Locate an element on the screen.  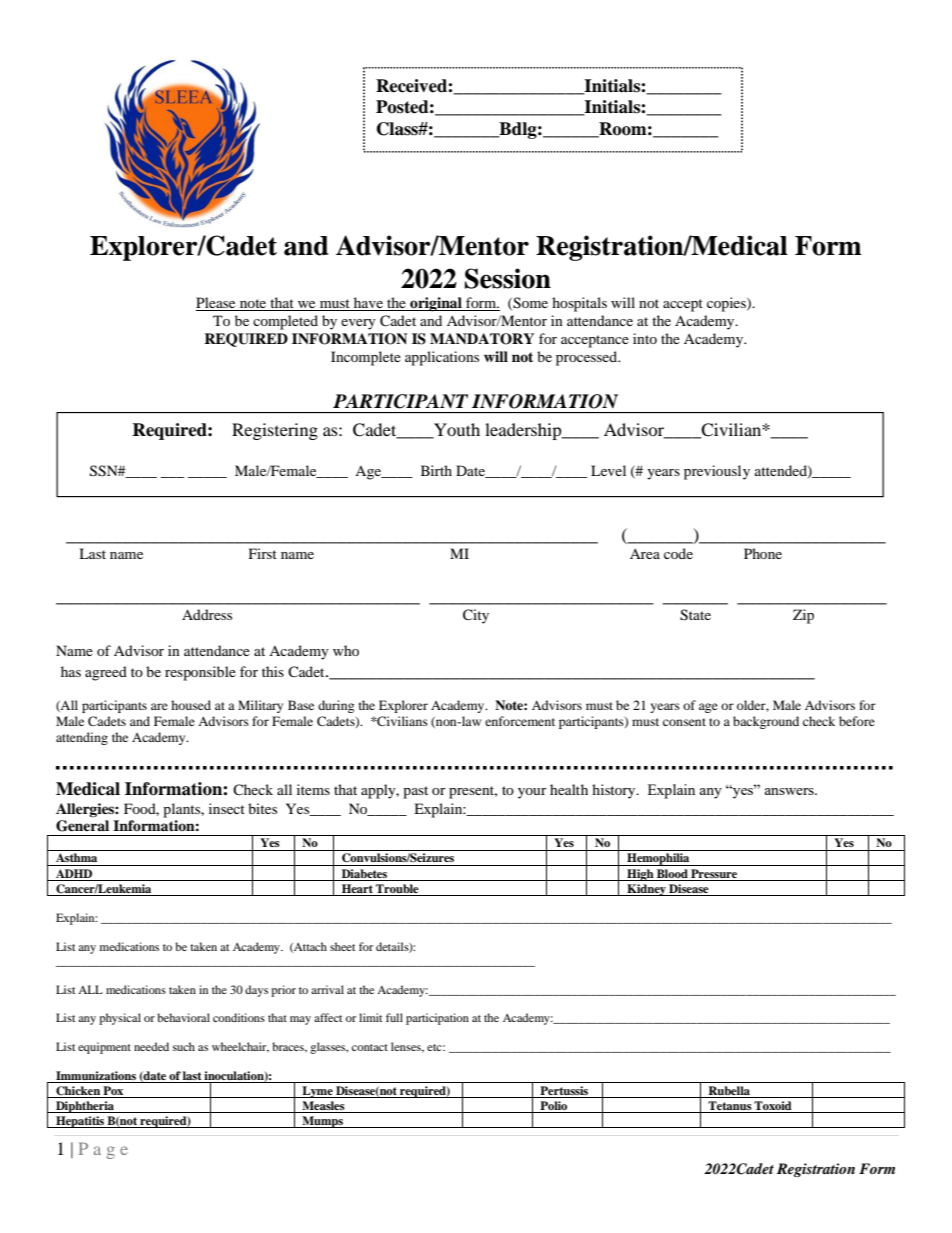
Immunizations is located at coordinates (96, 1075).
